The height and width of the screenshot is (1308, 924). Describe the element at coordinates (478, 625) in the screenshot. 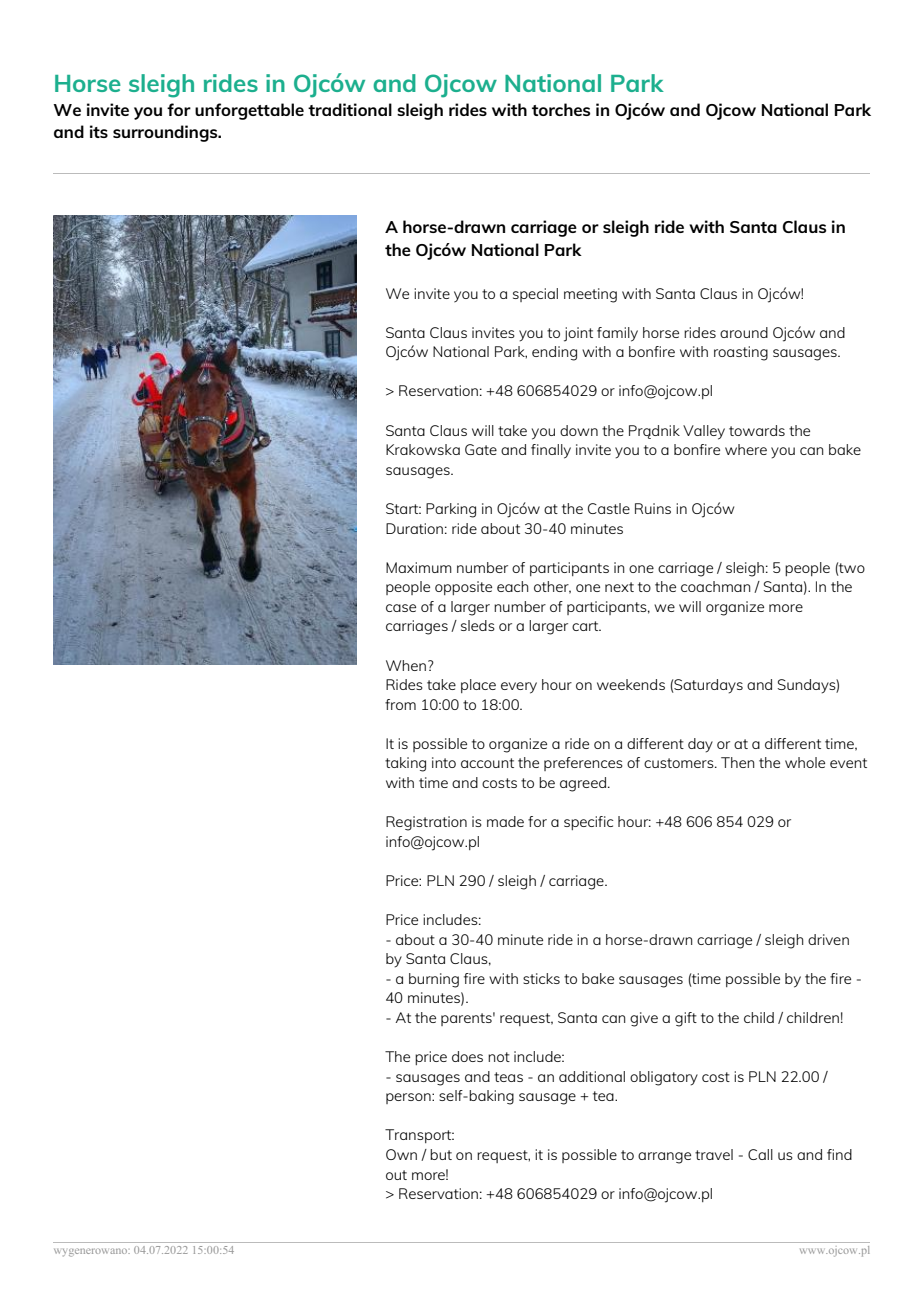

I see `sleds` at that location.
